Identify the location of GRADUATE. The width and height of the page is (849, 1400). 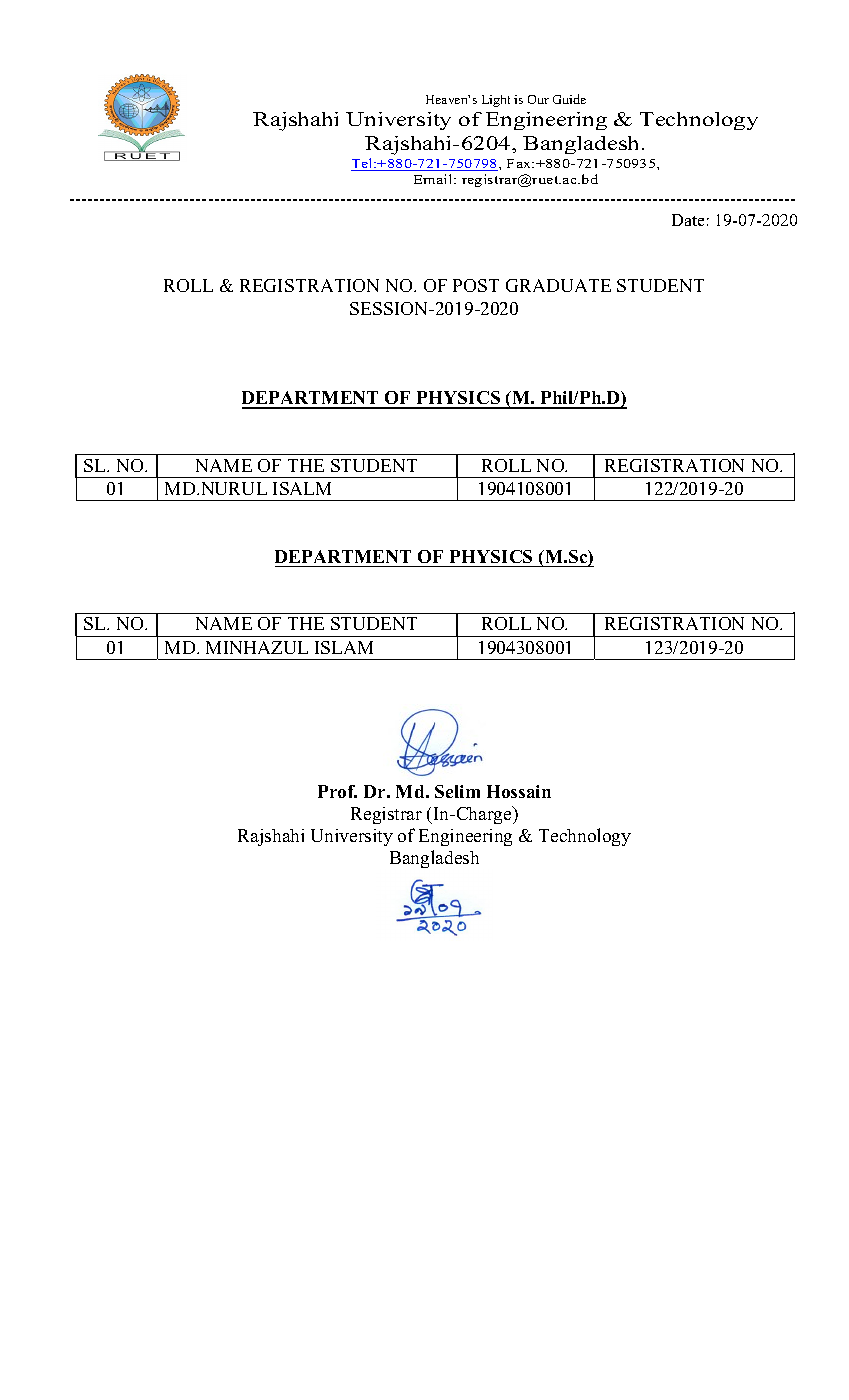
(558, 285).
